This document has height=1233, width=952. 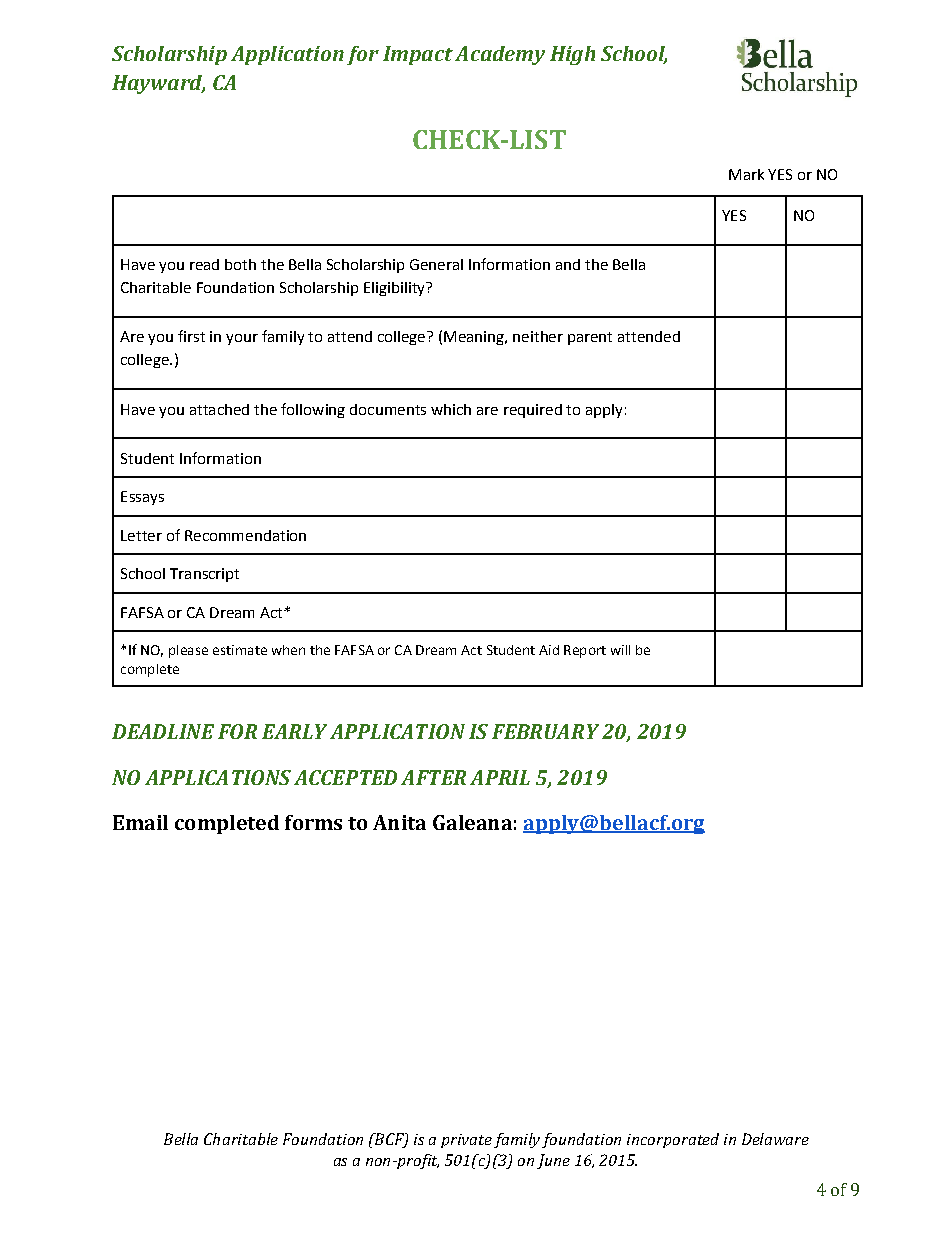 What do you see at coordinates (204, 264) in the document?
I see `read` at bounding box center [204, 264].
